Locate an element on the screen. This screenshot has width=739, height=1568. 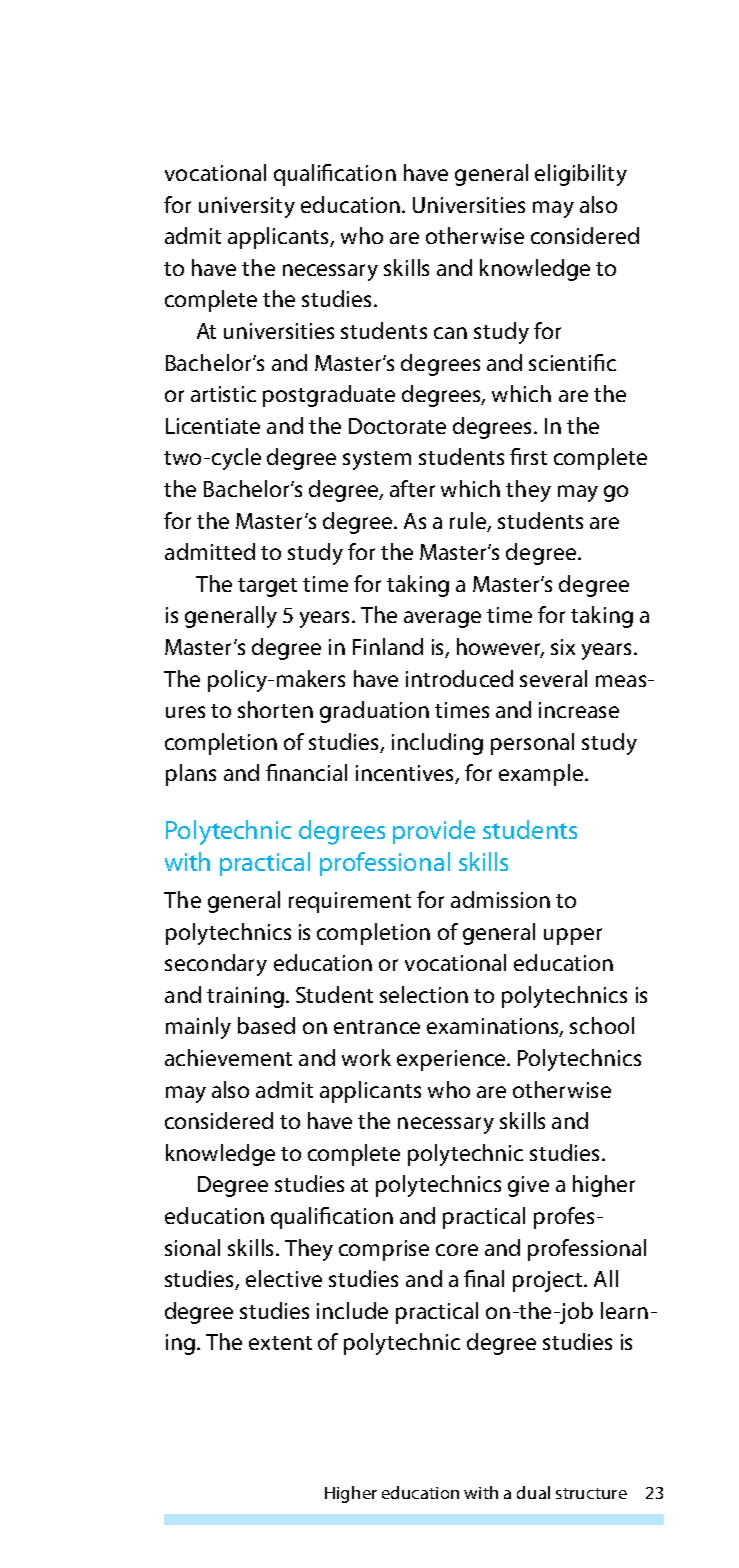
achievement is located at coordinates (228, 1057).
